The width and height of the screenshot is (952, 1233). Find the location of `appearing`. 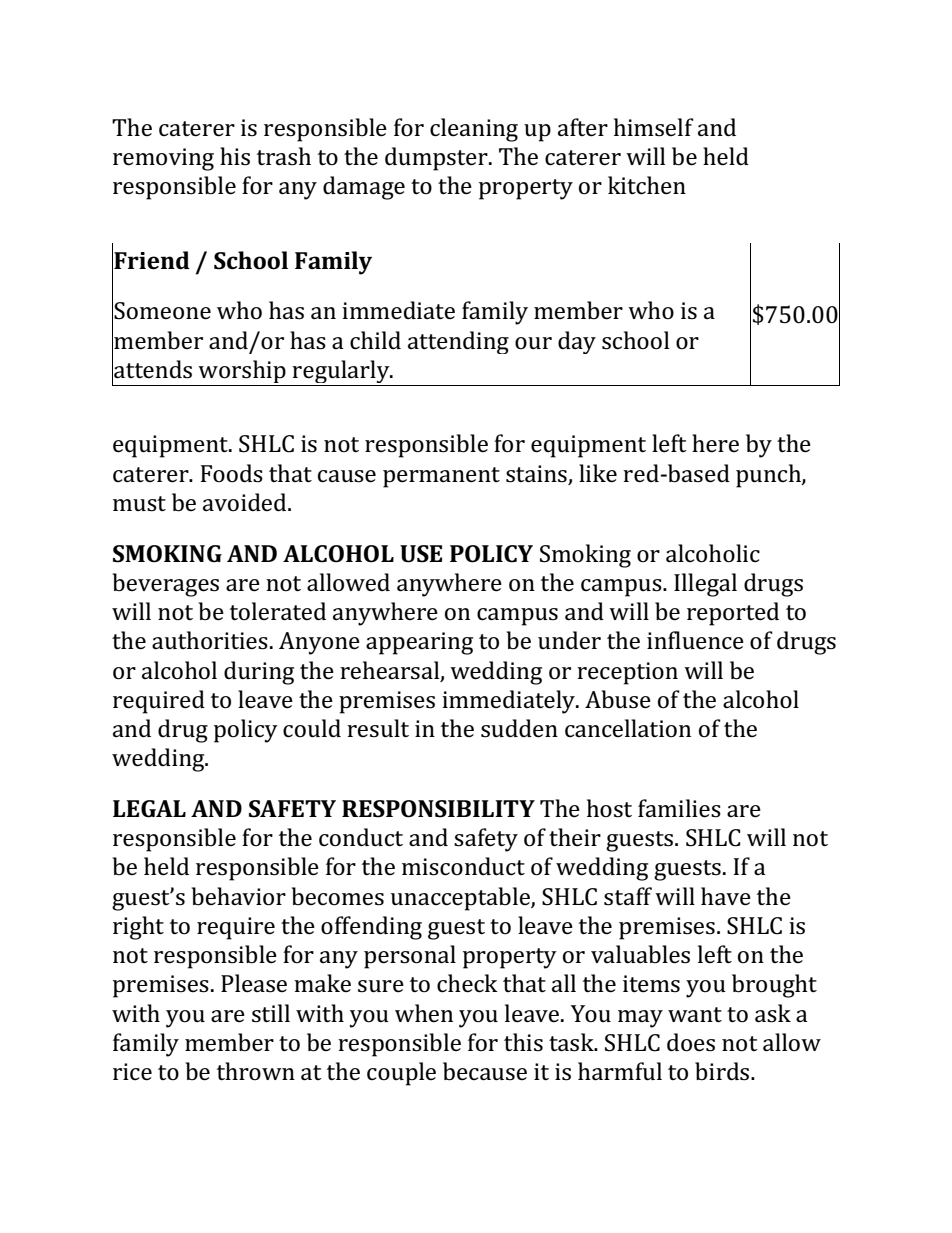

appearing is located at coordinates (419, 643).
